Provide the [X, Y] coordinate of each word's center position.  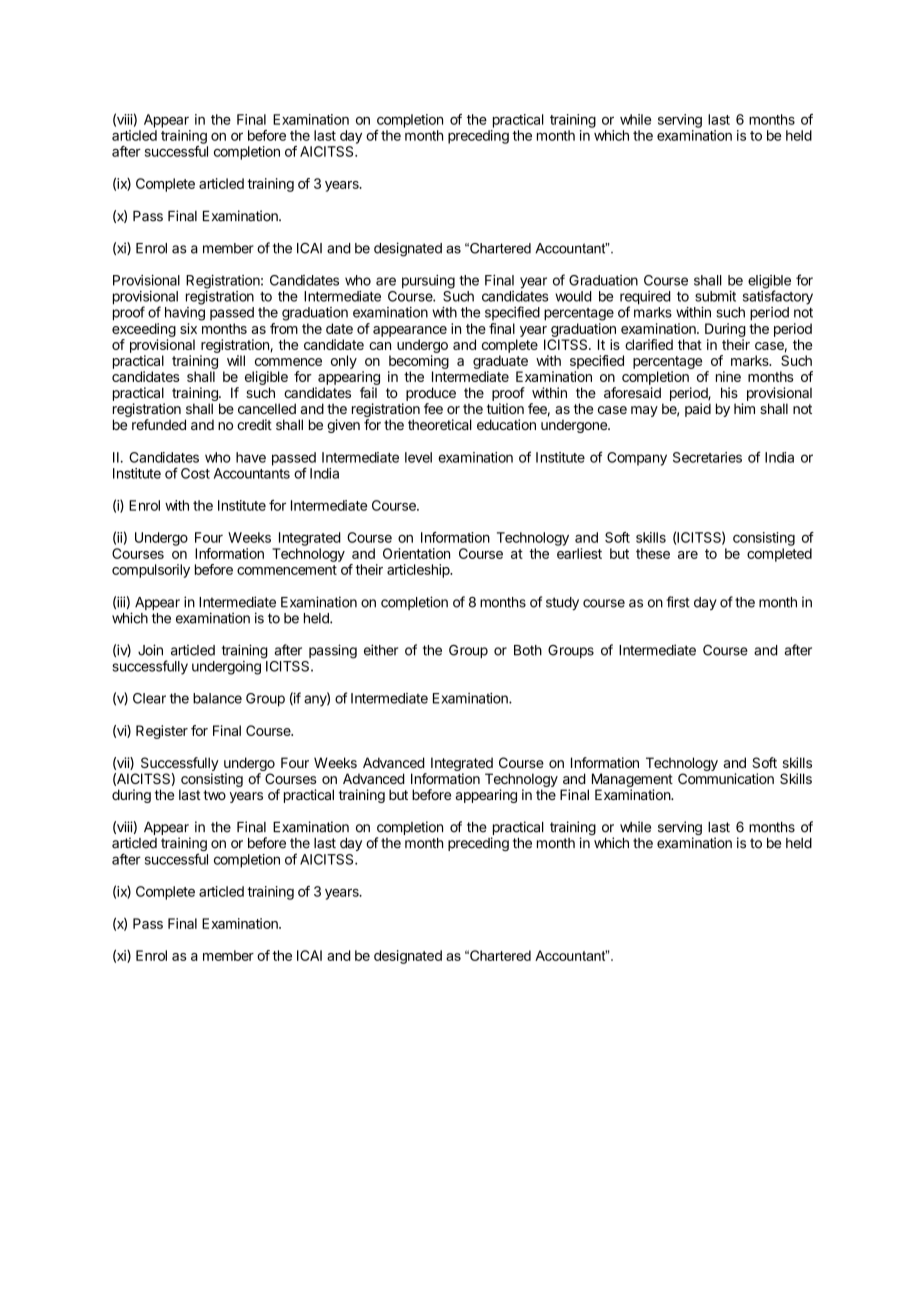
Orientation [416, 553]
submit [715, 296]
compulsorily [151, 571]
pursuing [428, 282]
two [214, 795]
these [653, 553]
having [185, 314]
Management [632, 781]
